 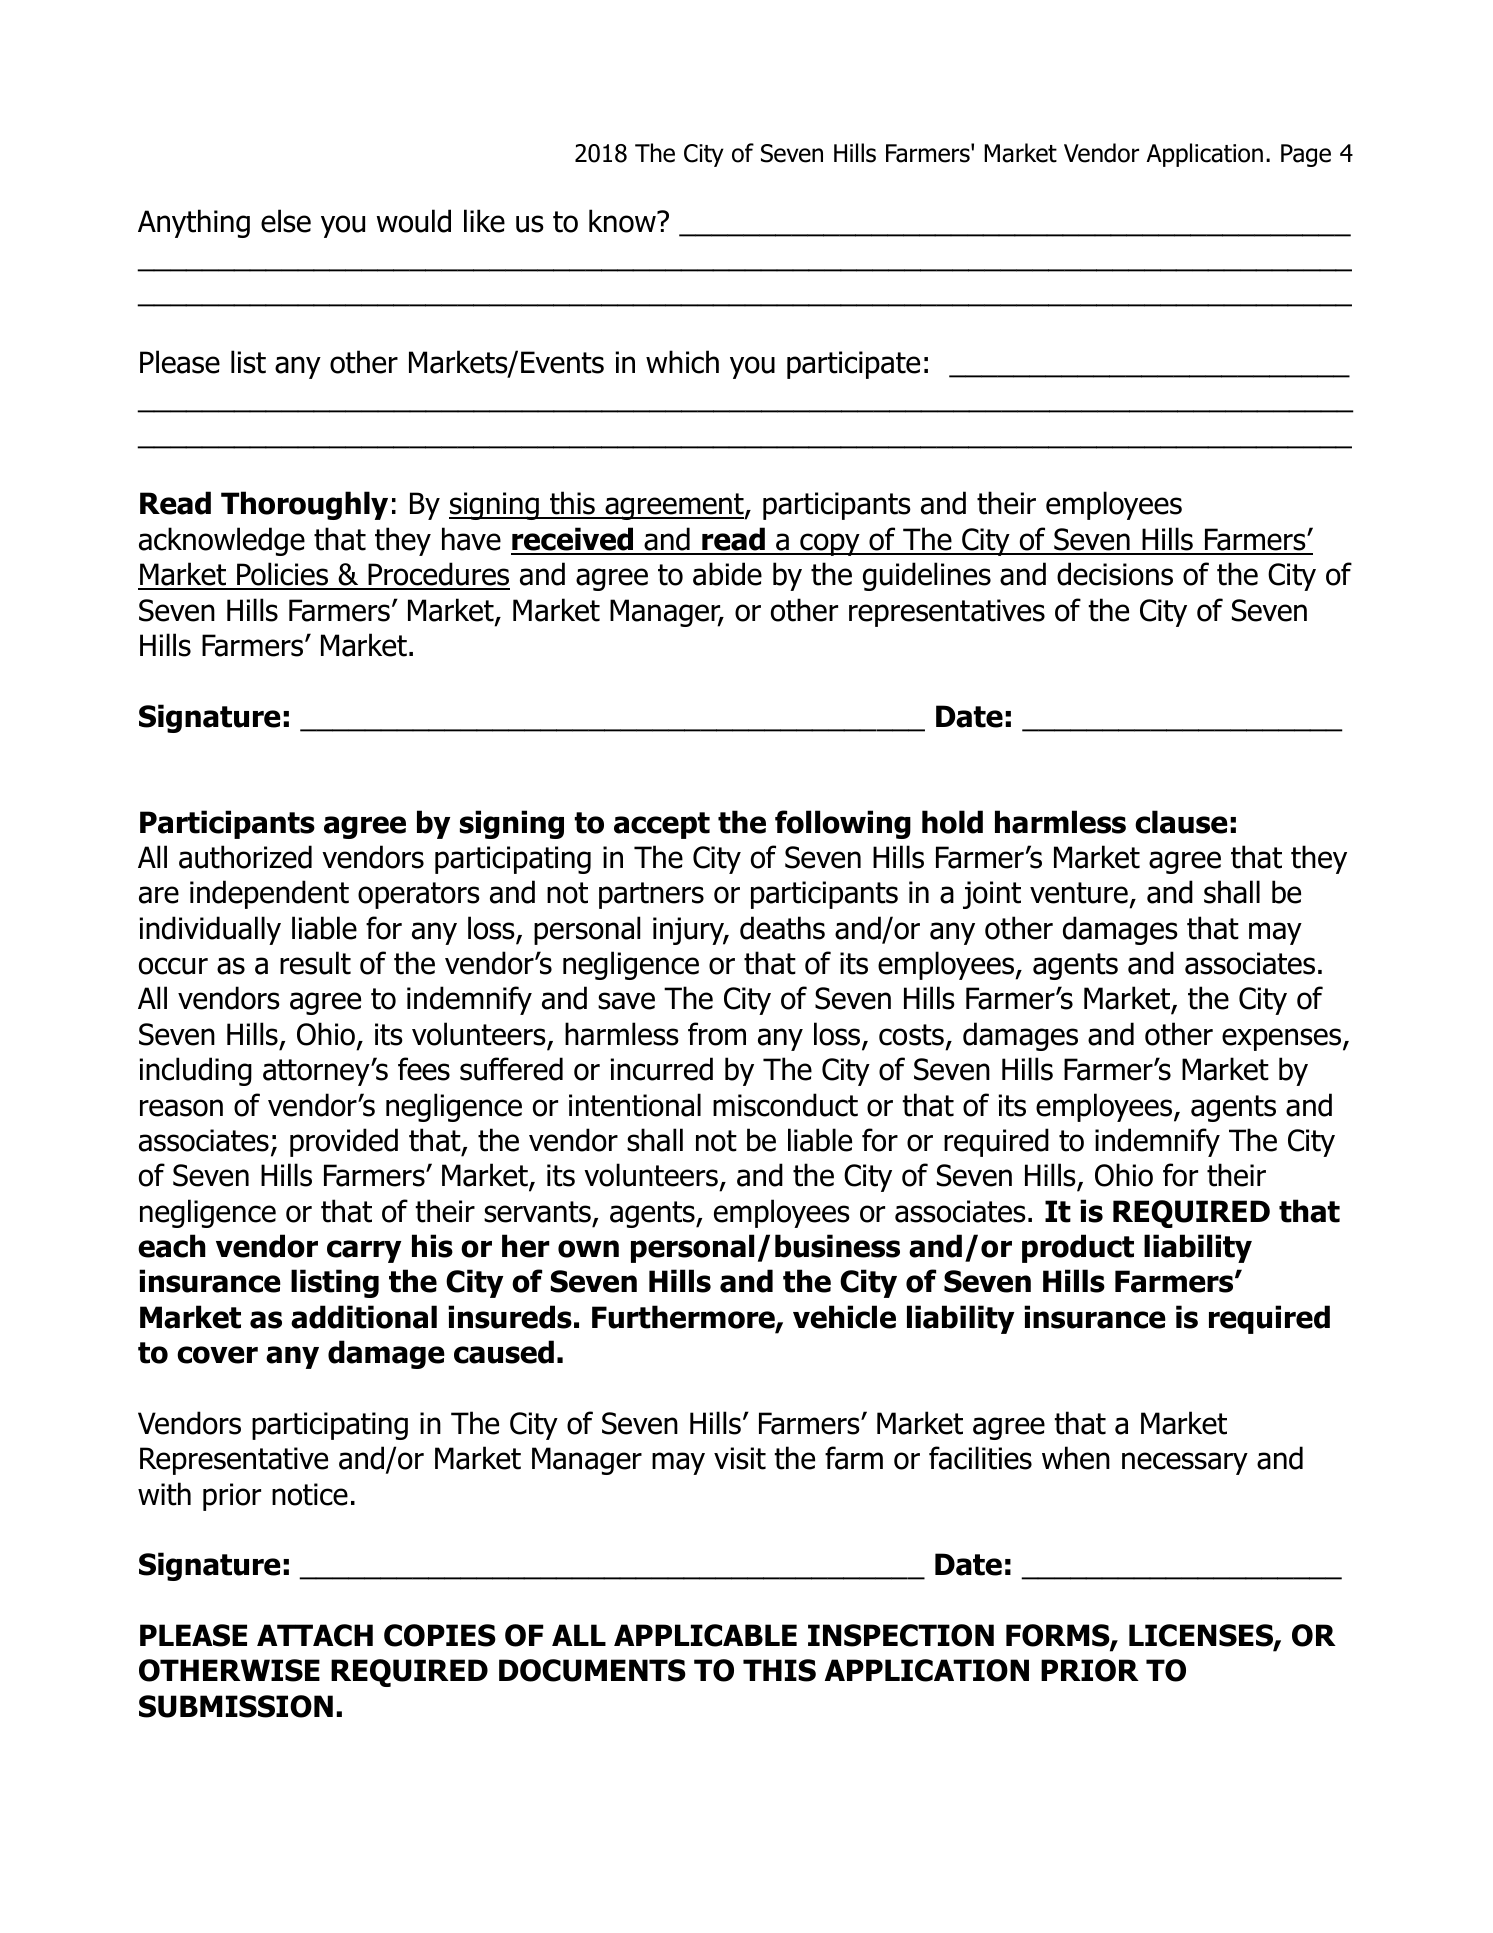 I want to click on provided, so click(x=344, y=1142).
